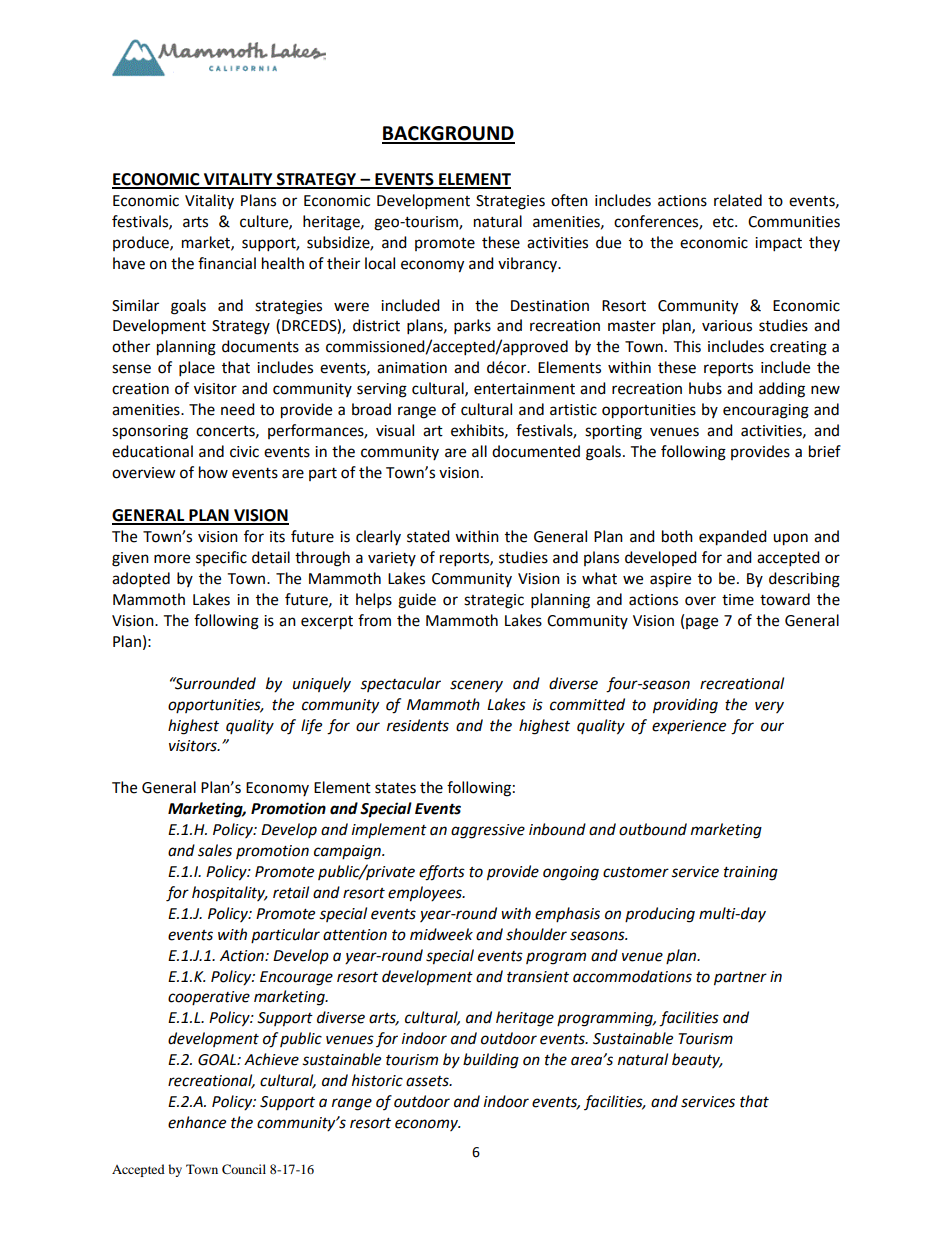 The width and height of the page is (952, 1233). What do you see at coordinates (476, 686) in the page?
I see `scenery` at bounding box center [476, 686].
